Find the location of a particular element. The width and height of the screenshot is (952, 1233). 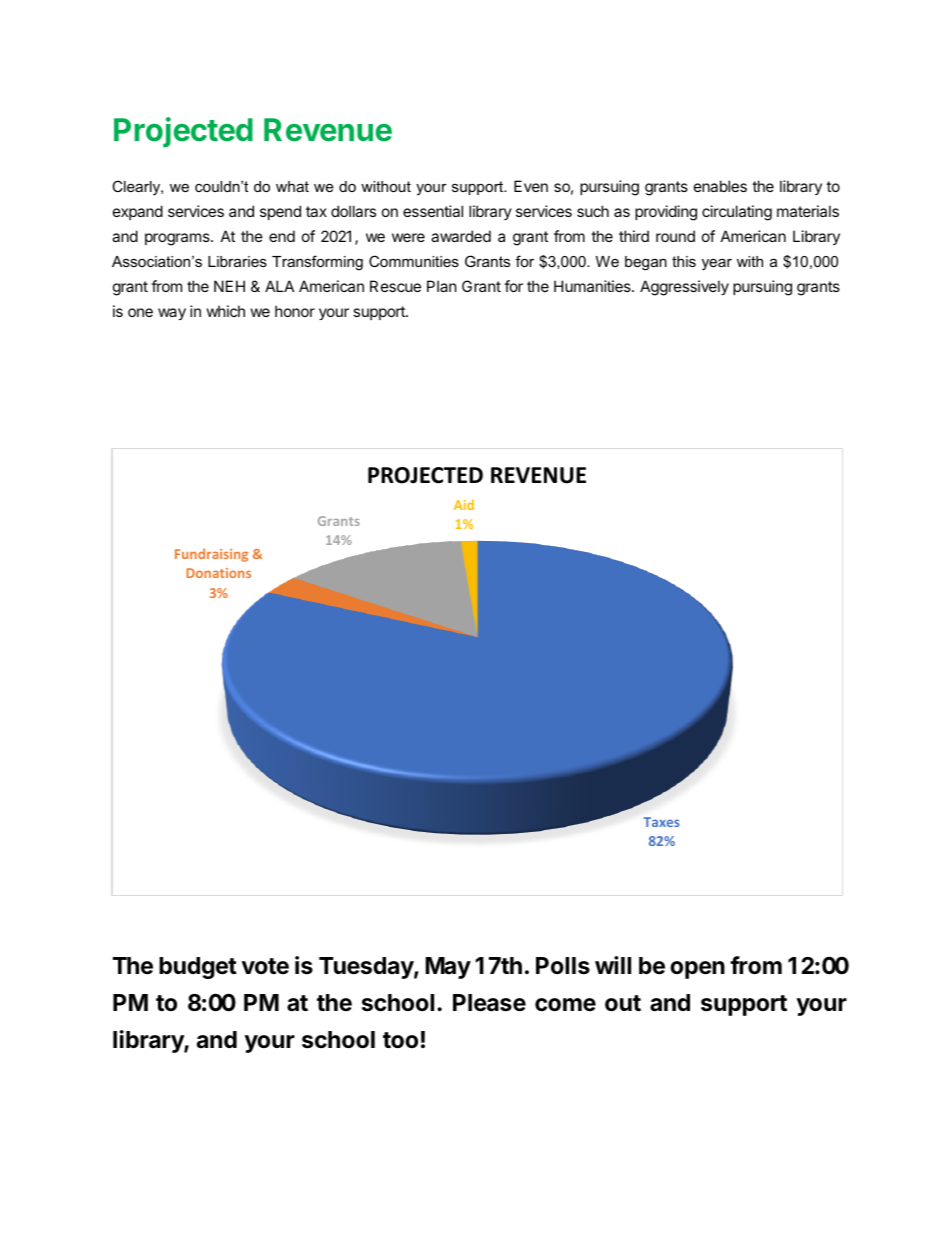

Please is located at coordinates (489, 1003).
